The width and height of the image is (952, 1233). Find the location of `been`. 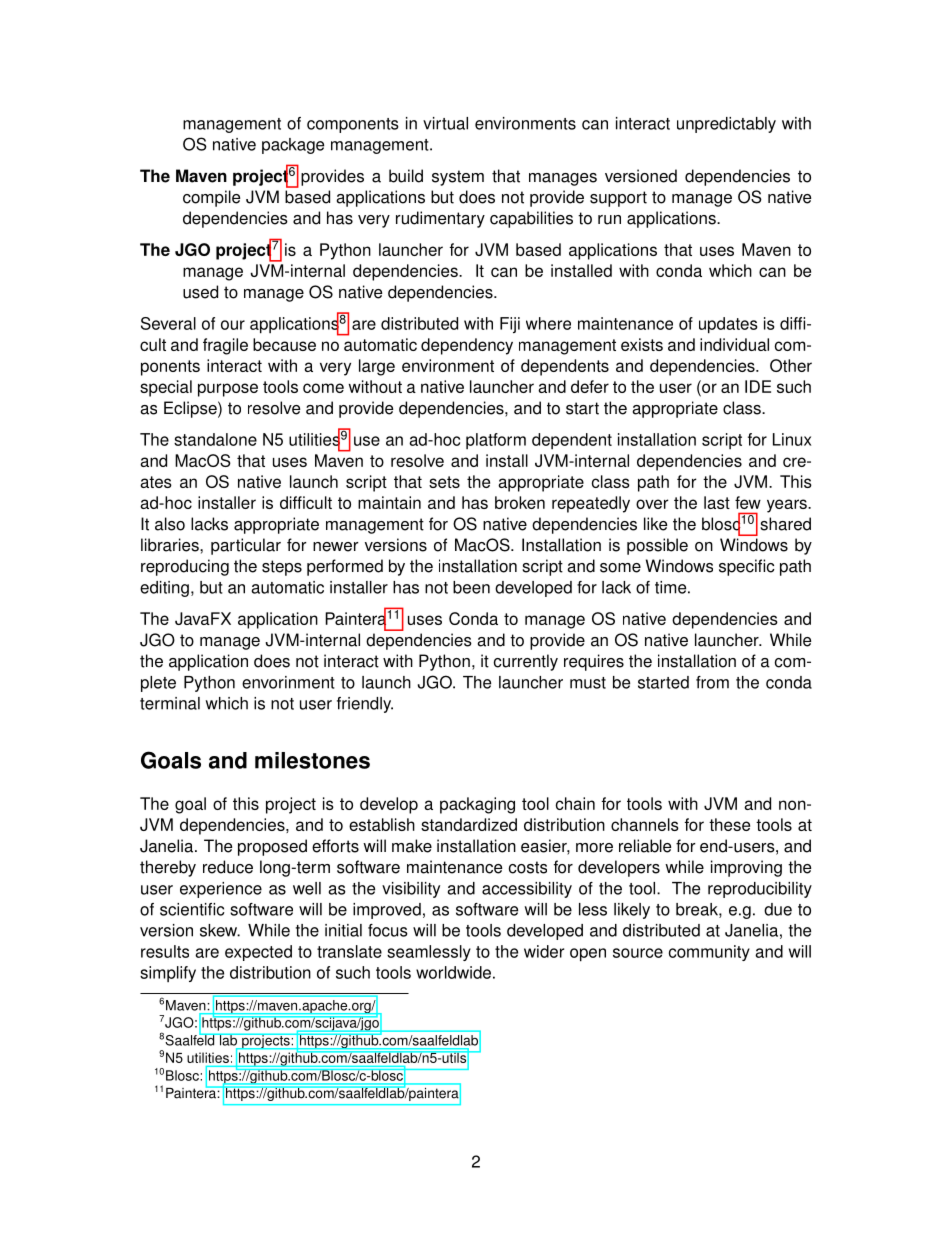

been is located at coordinates (471, 587).
